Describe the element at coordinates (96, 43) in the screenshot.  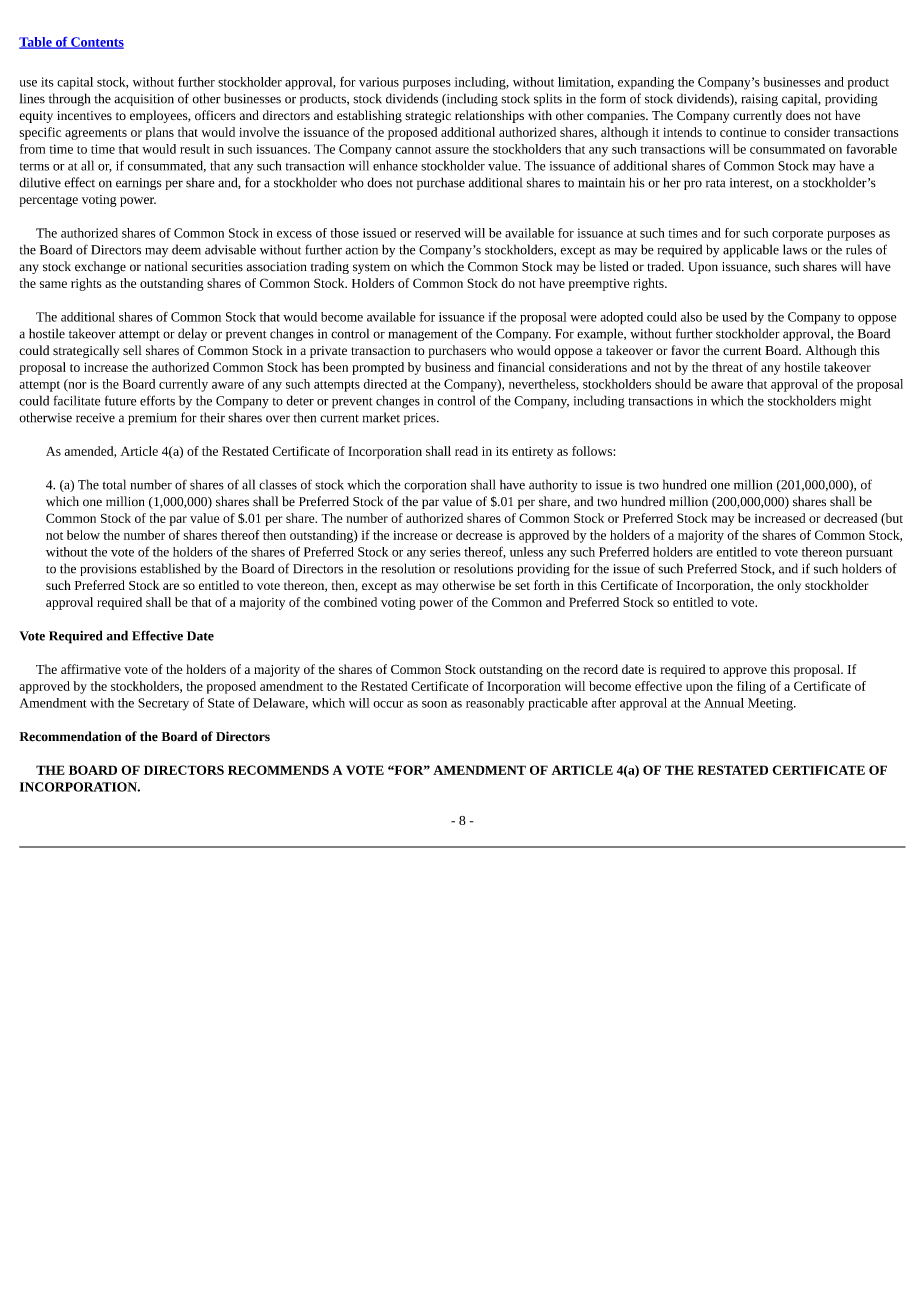
I see `Contents` at that location.
